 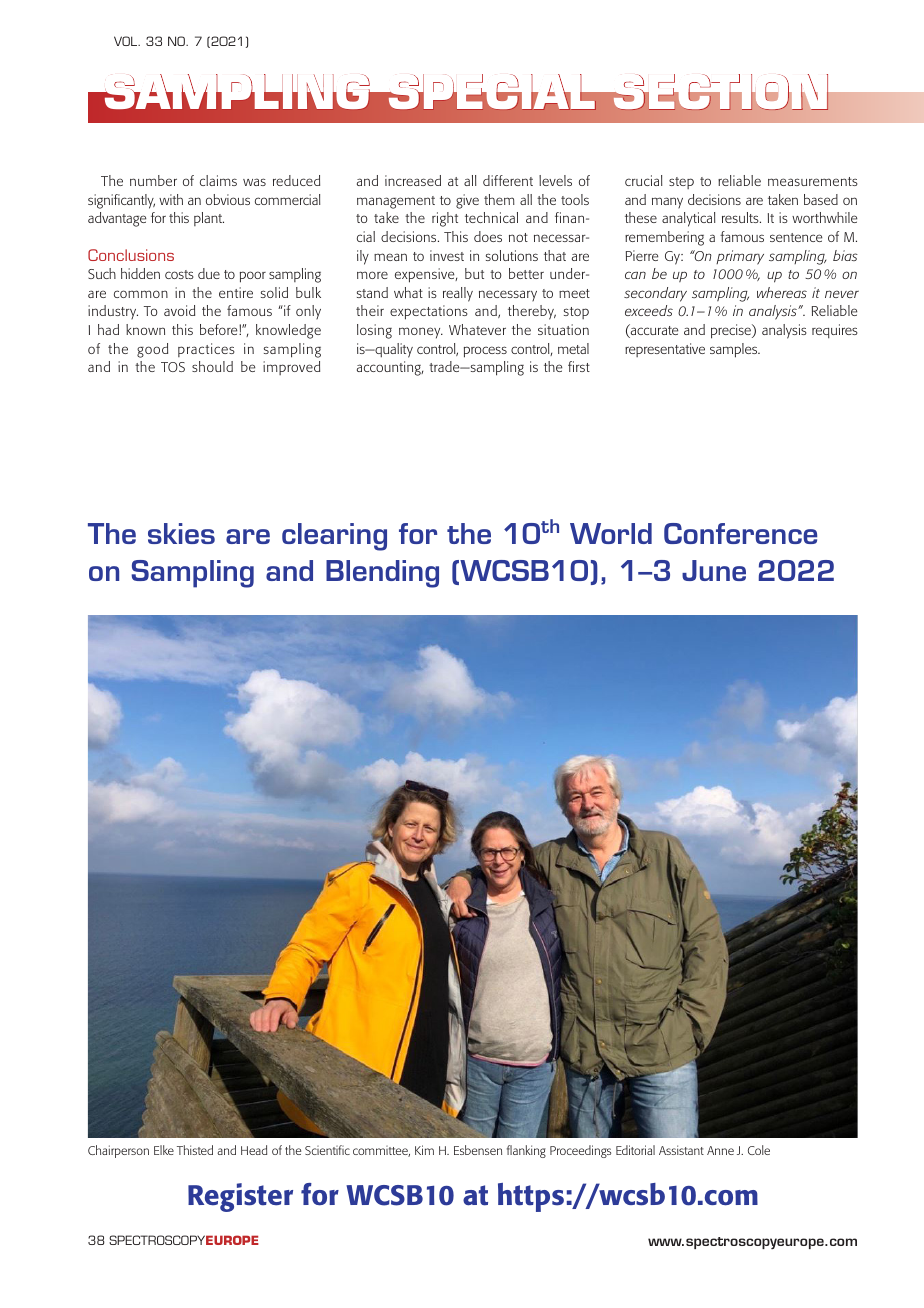 What do you see at coordinates (740, 533) in the screenshot?
I see `Conference` at bounding box center [740, 533].
